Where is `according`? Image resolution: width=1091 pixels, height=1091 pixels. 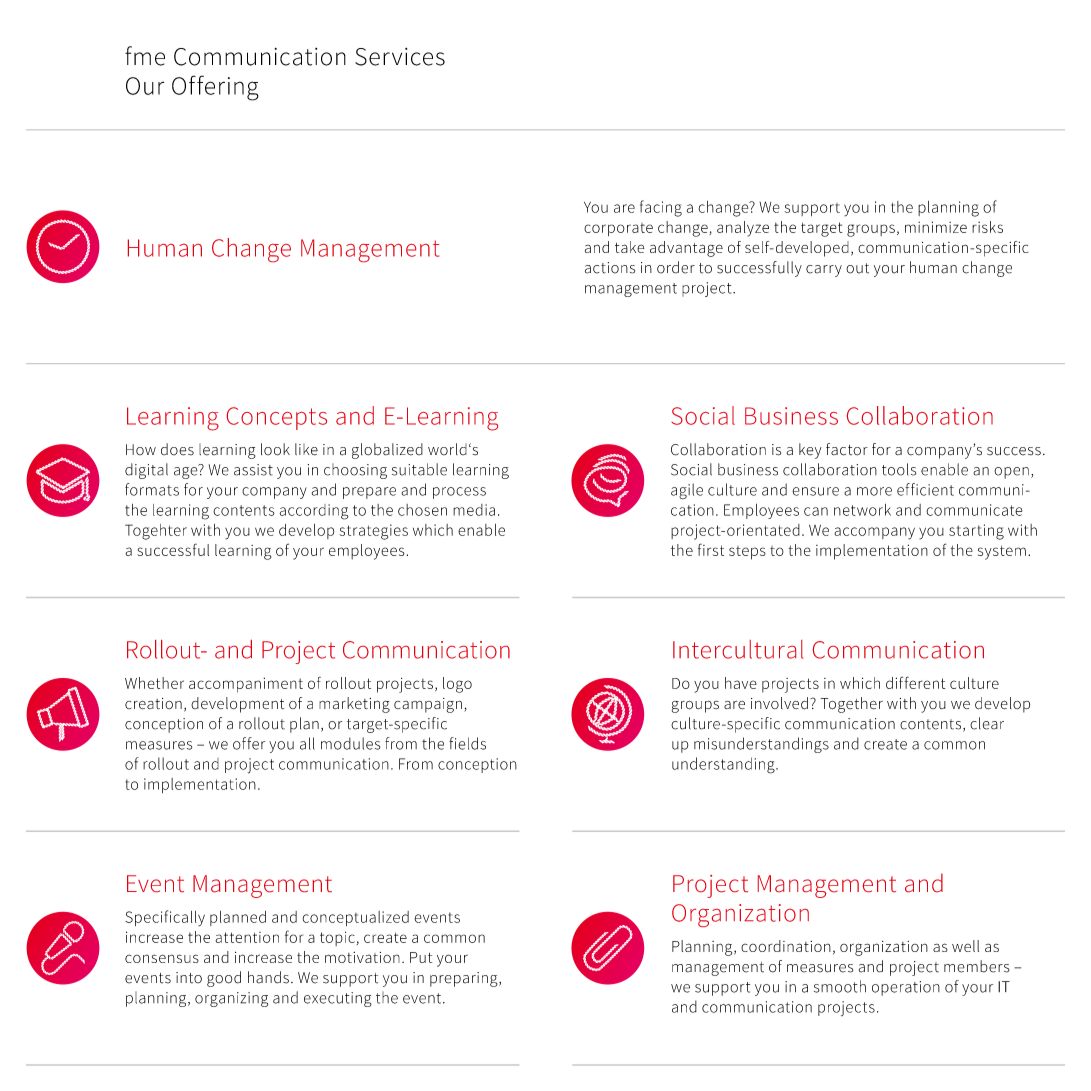 according is located at coordinates (314, 512).
